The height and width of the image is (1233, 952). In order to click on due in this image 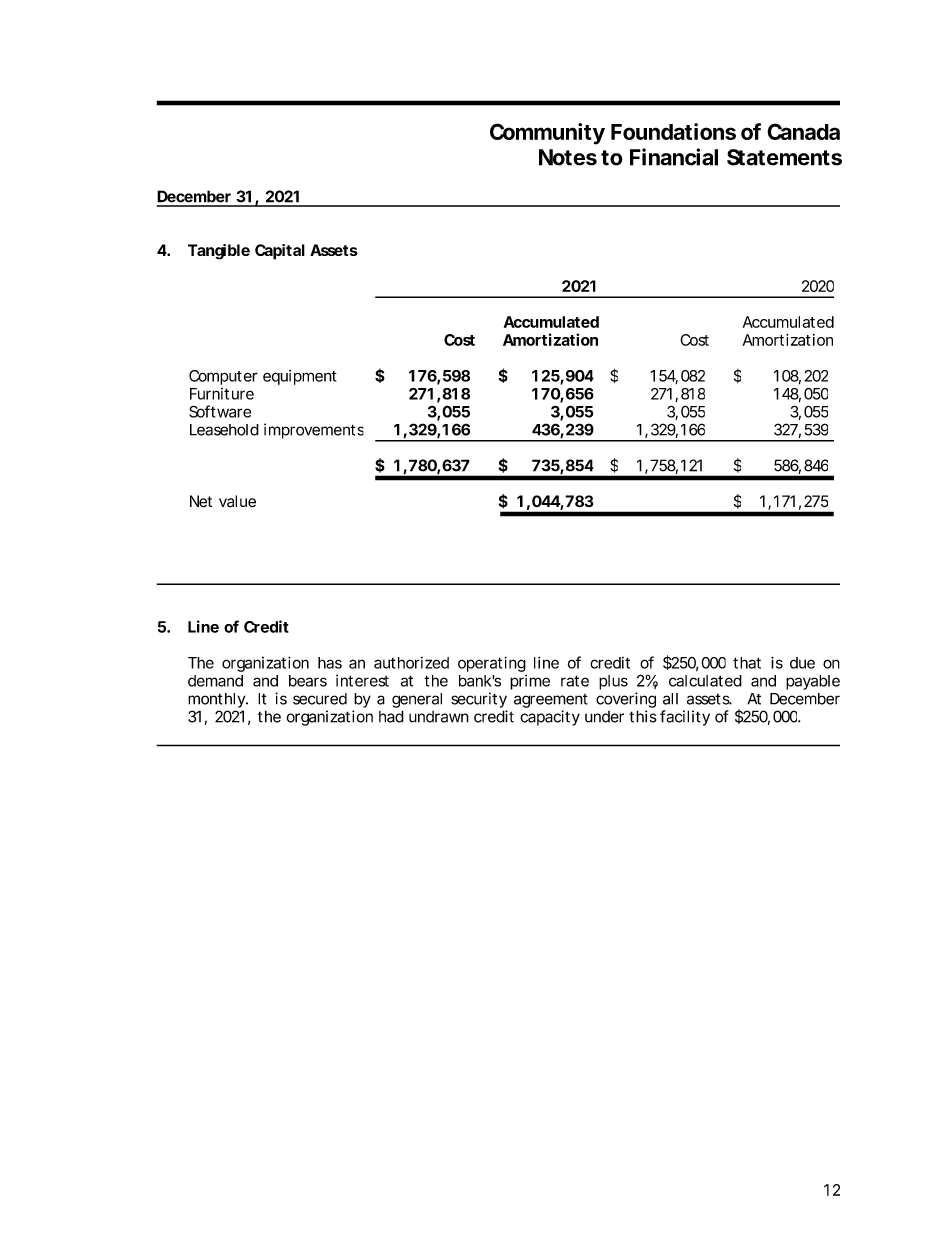, I will do `click(802, 663)`.
